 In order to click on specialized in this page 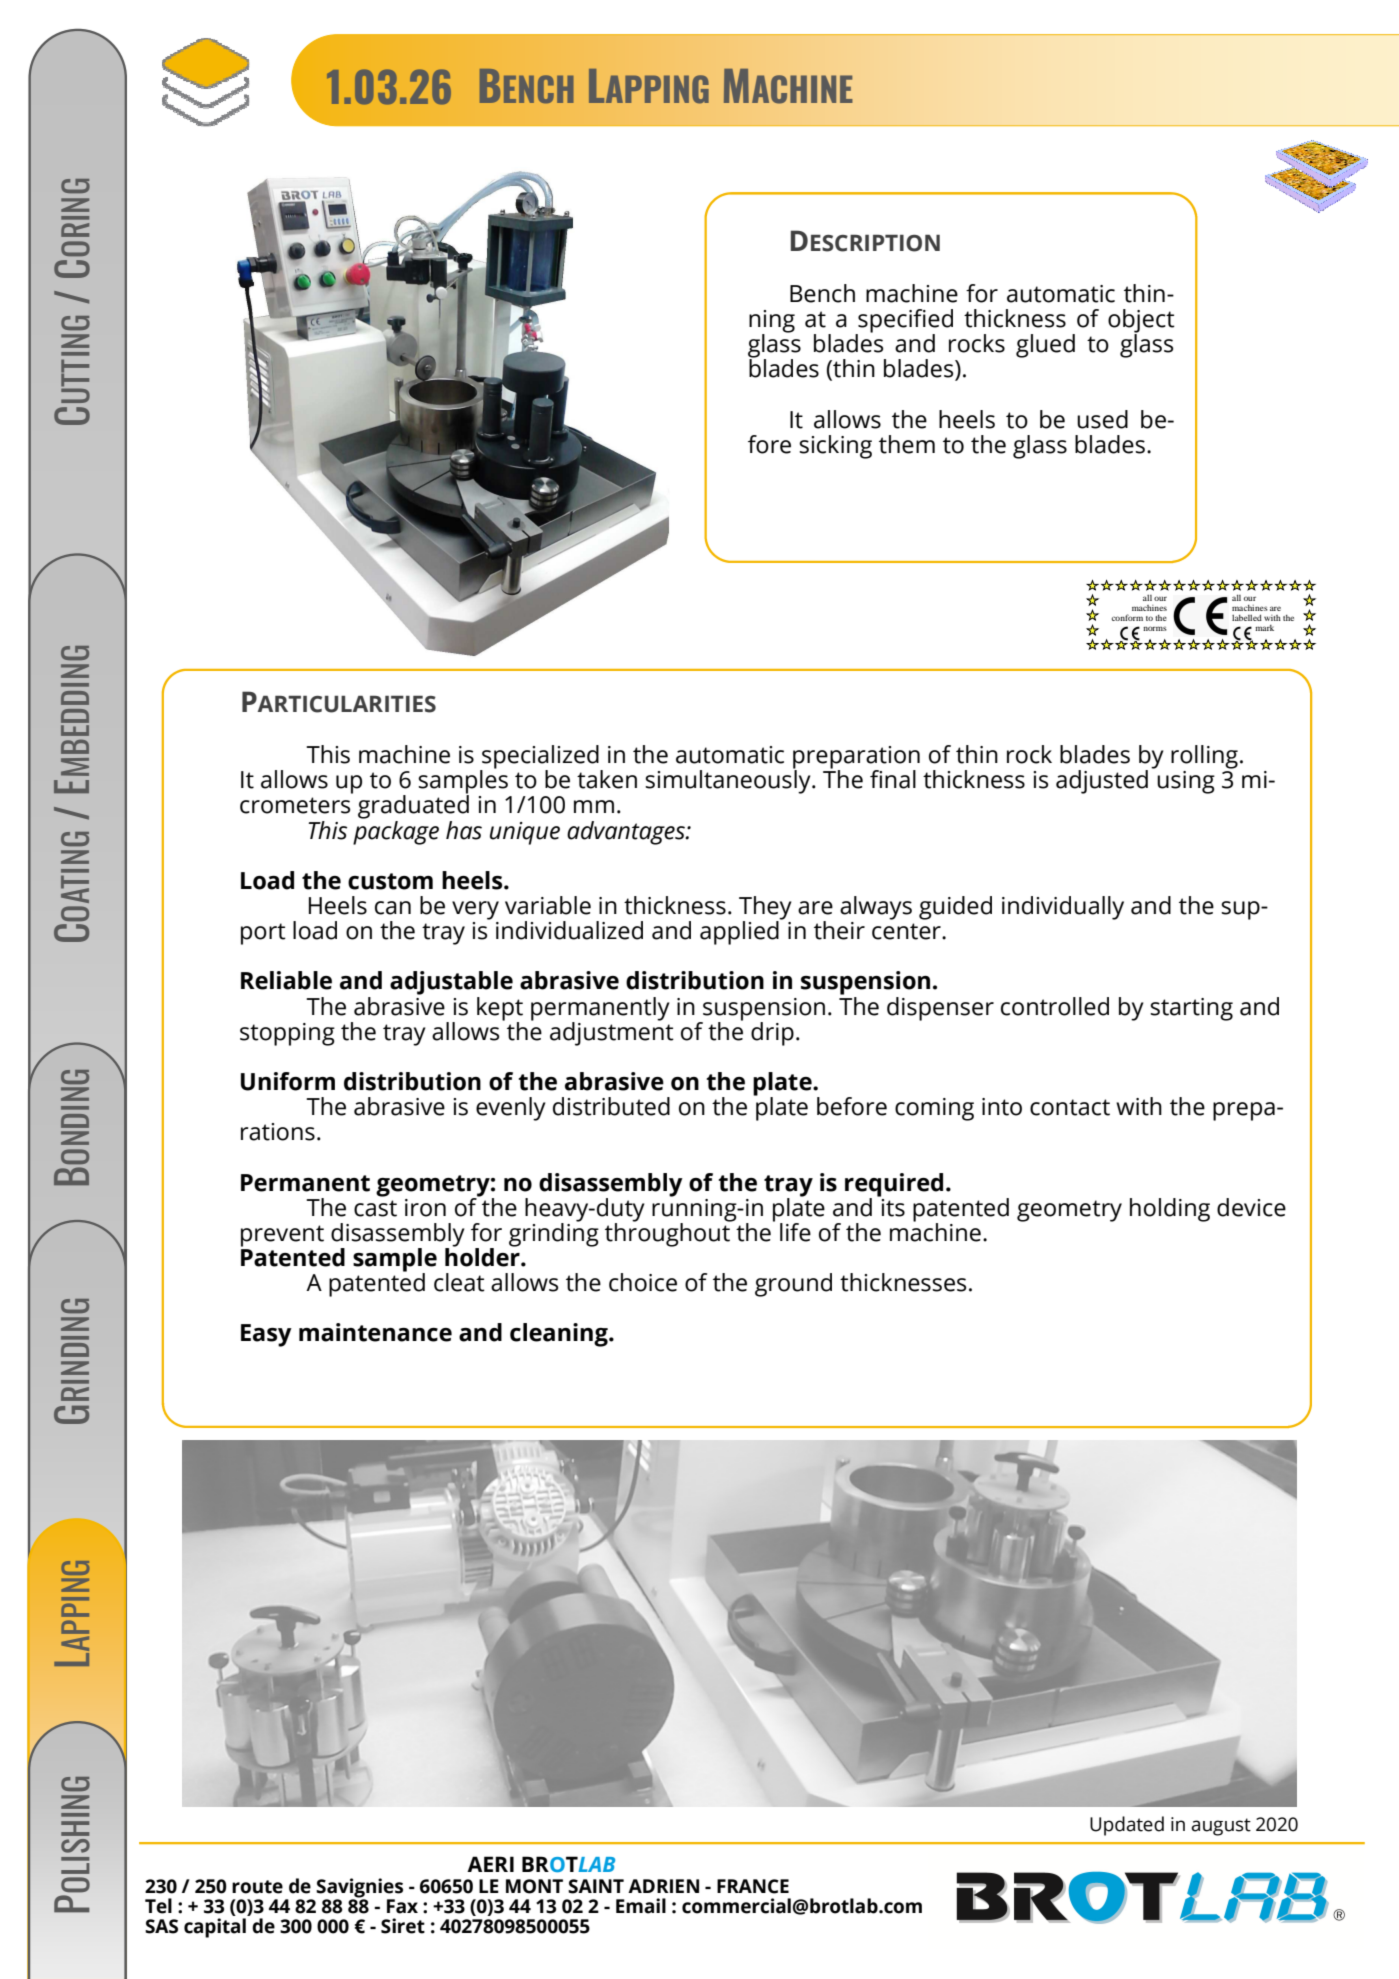, I will do `click(540, 758)`.
